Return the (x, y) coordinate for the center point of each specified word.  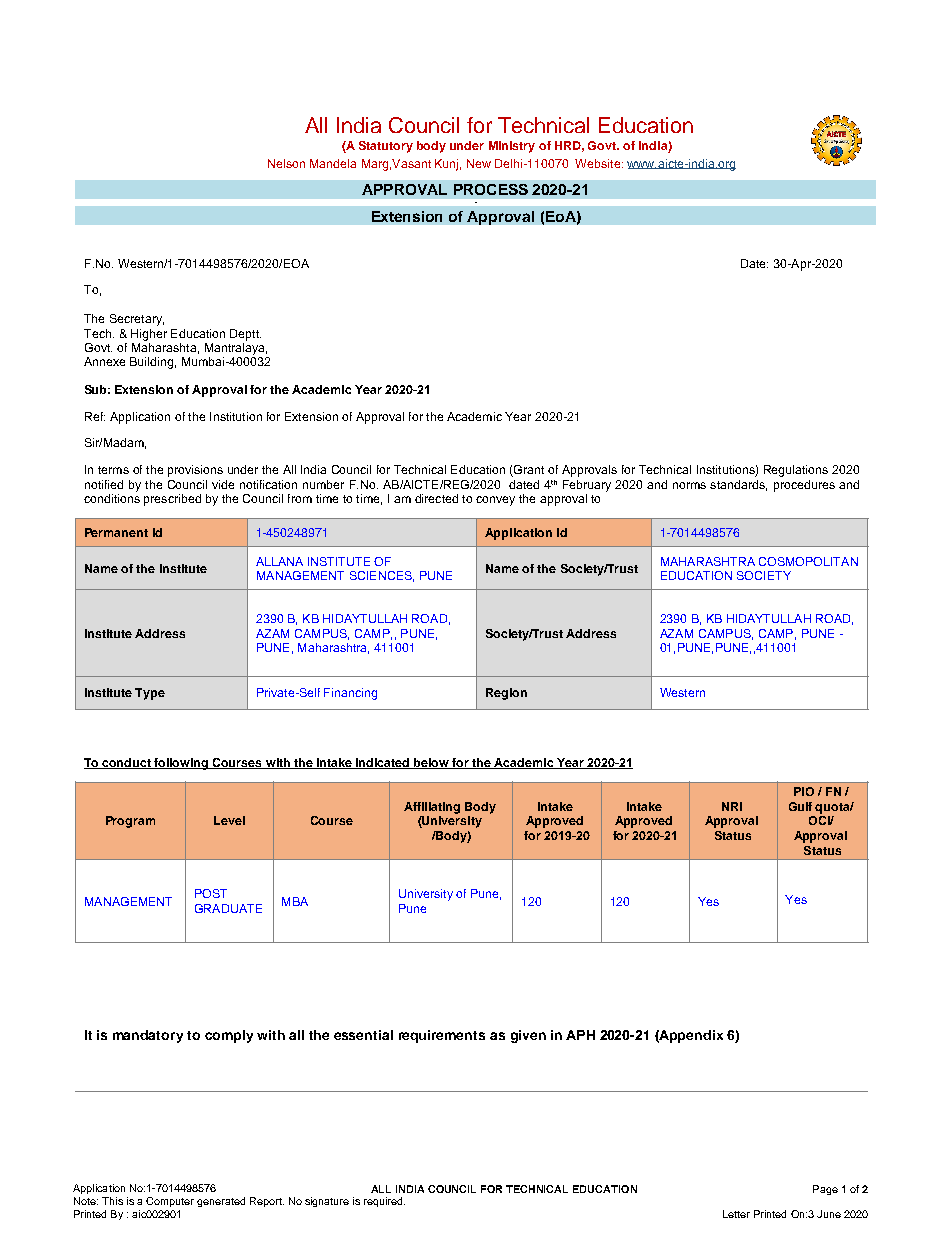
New (479, 163)
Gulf (800, 806)
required (384, 1202)
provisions (195, 471)
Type (150, 694)
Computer (170, 1202)
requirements (442, 1036)
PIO (804, 791)
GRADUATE (228, 908)
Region (506, 694)
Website (599, 163)
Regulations (796, 471)
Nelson (286, 163)
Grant (528, 471)
